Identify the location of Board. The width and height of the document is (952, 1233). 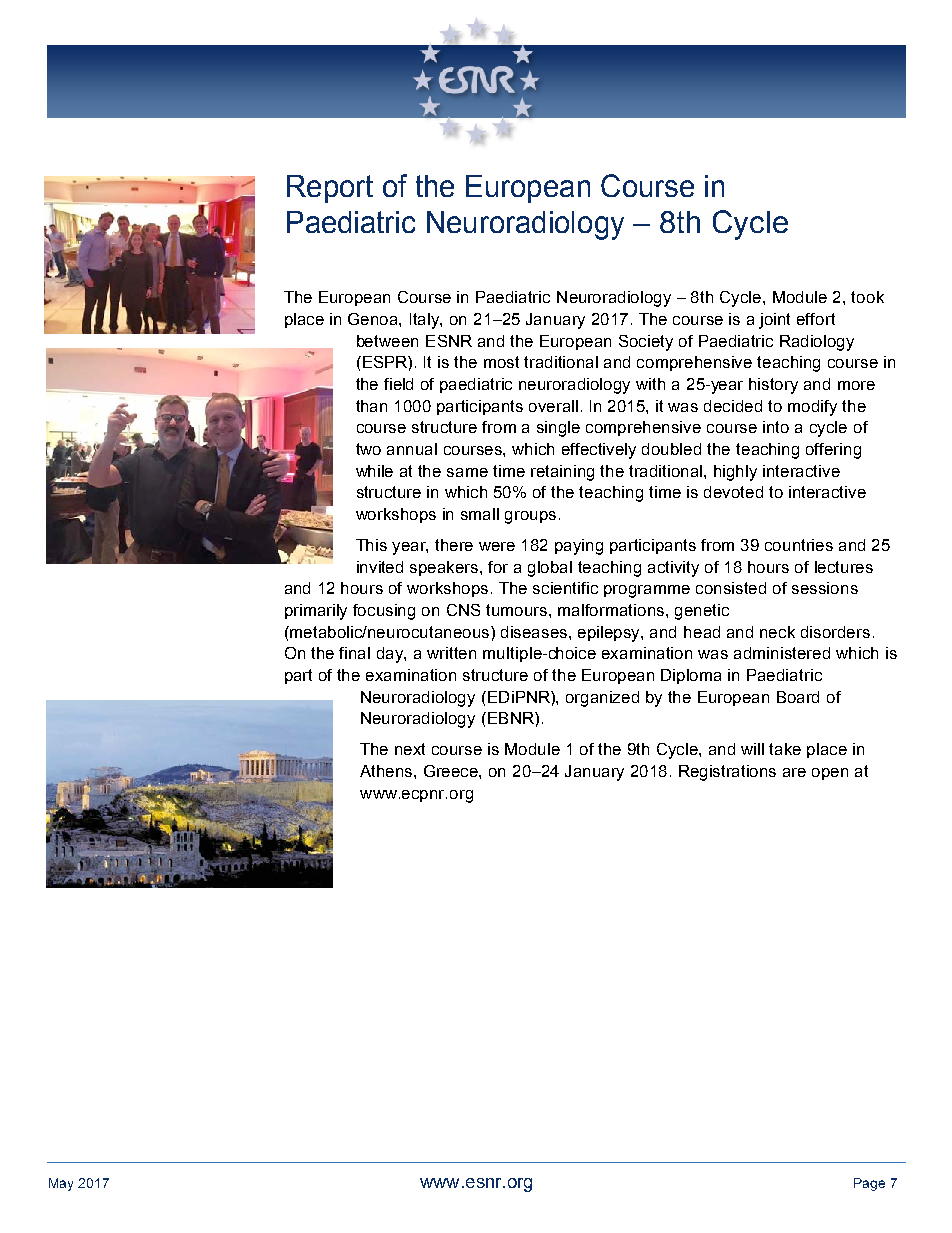
(798, 697).
